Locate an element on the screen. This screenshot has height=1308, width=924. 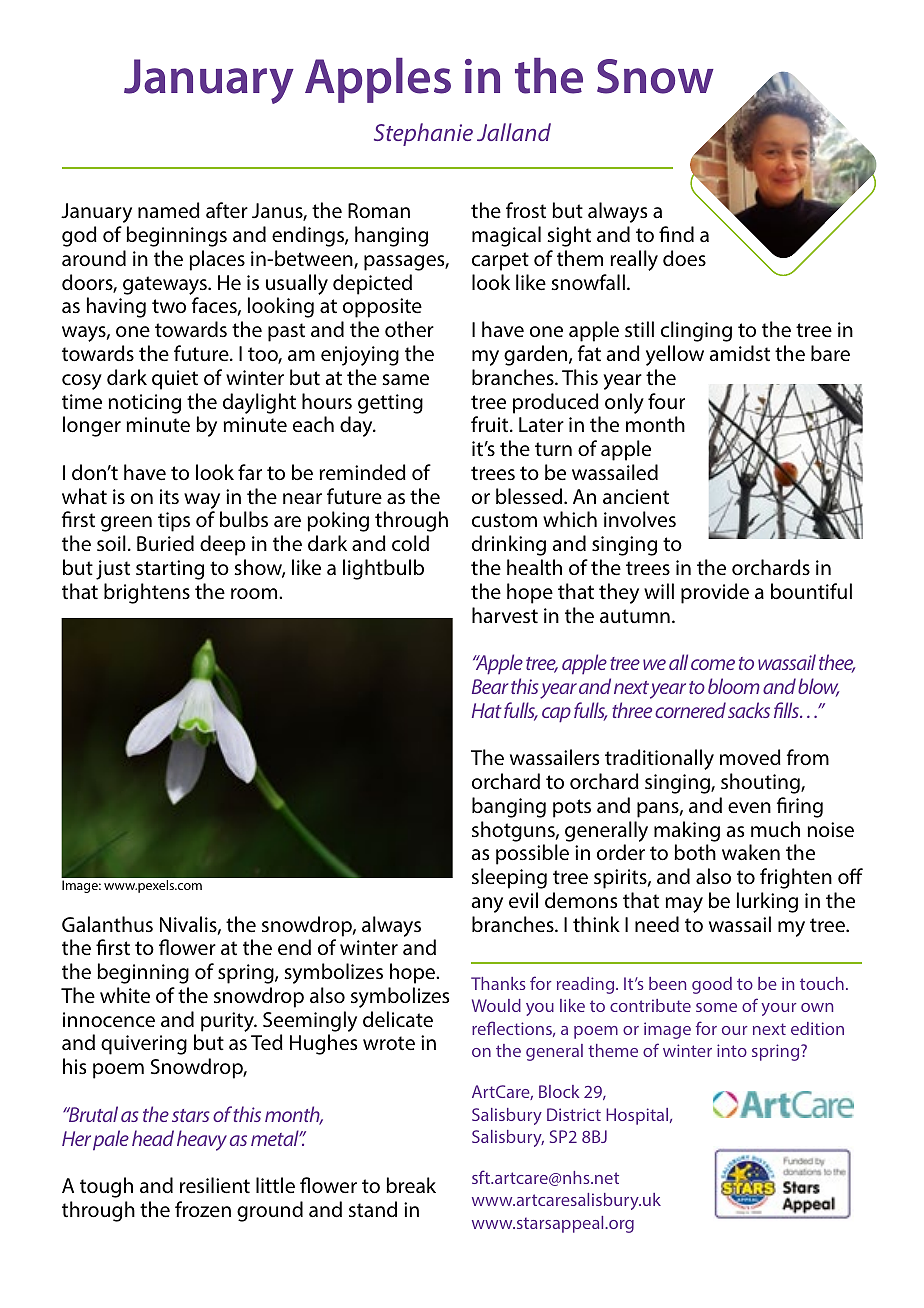
involves is located at coordinates (640, 519).
